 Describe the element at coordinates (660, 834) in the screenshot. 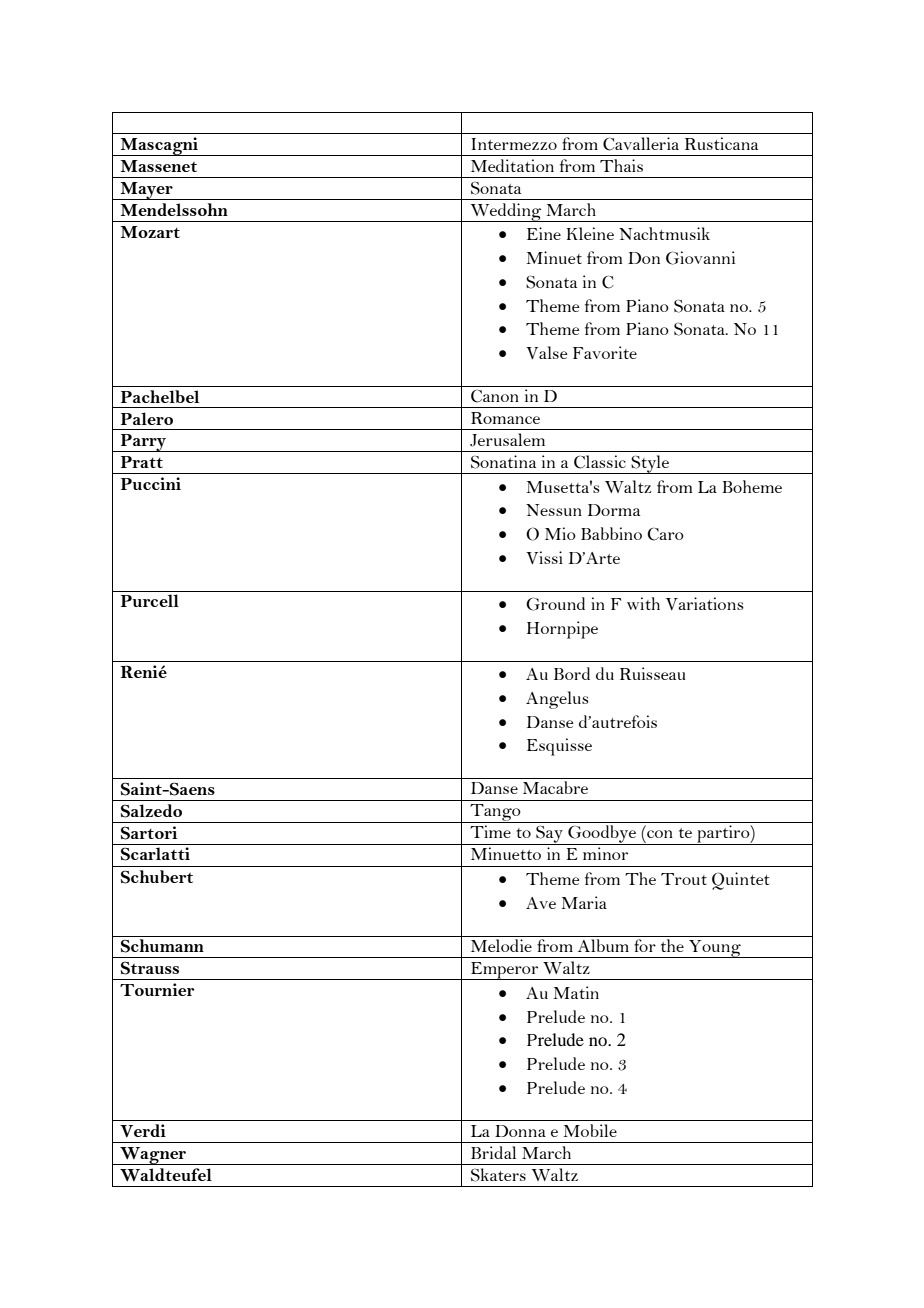

I see `con` at that location.
